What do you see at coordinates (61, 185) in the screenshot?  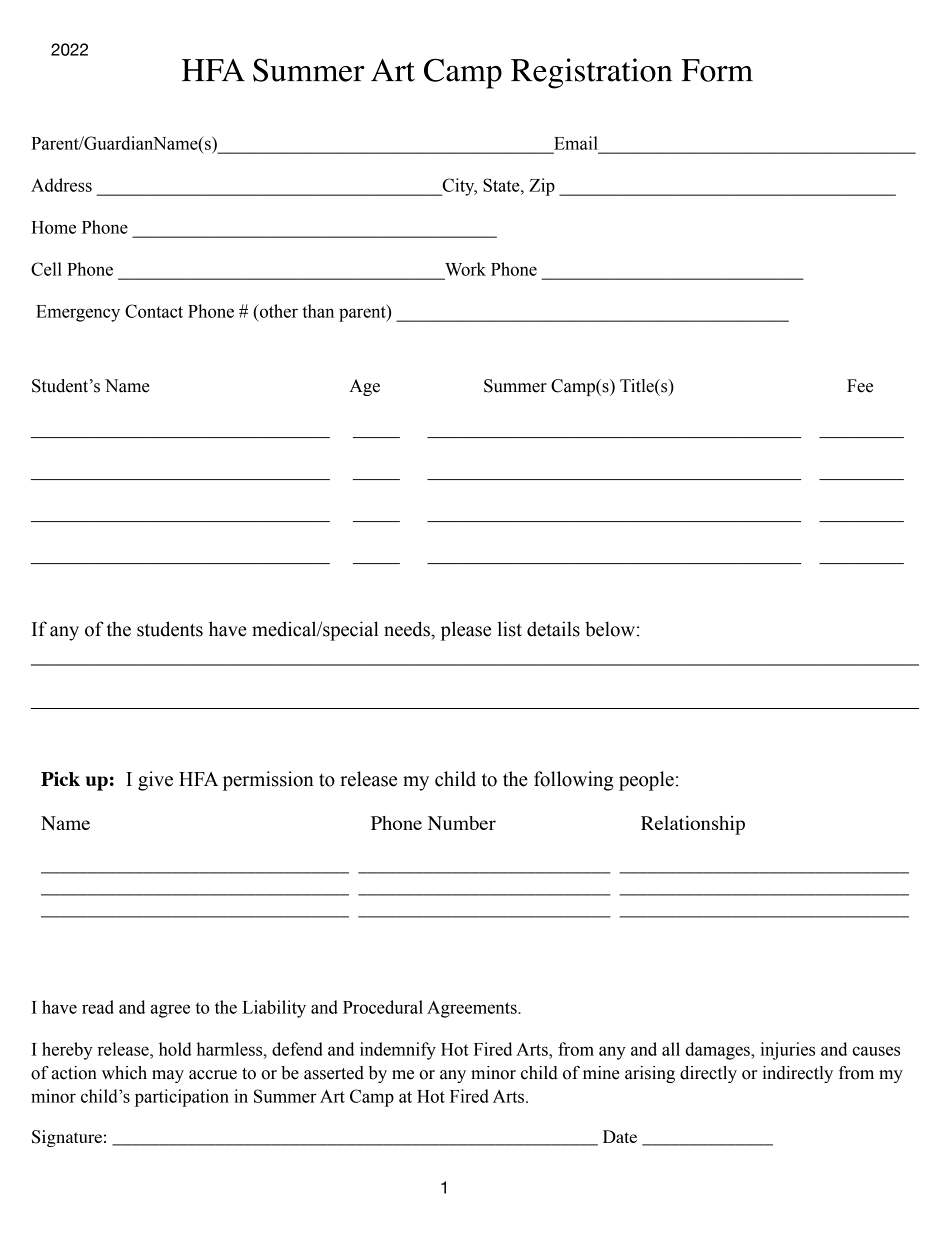 I see `Address` at bounding box center [61, 185].
